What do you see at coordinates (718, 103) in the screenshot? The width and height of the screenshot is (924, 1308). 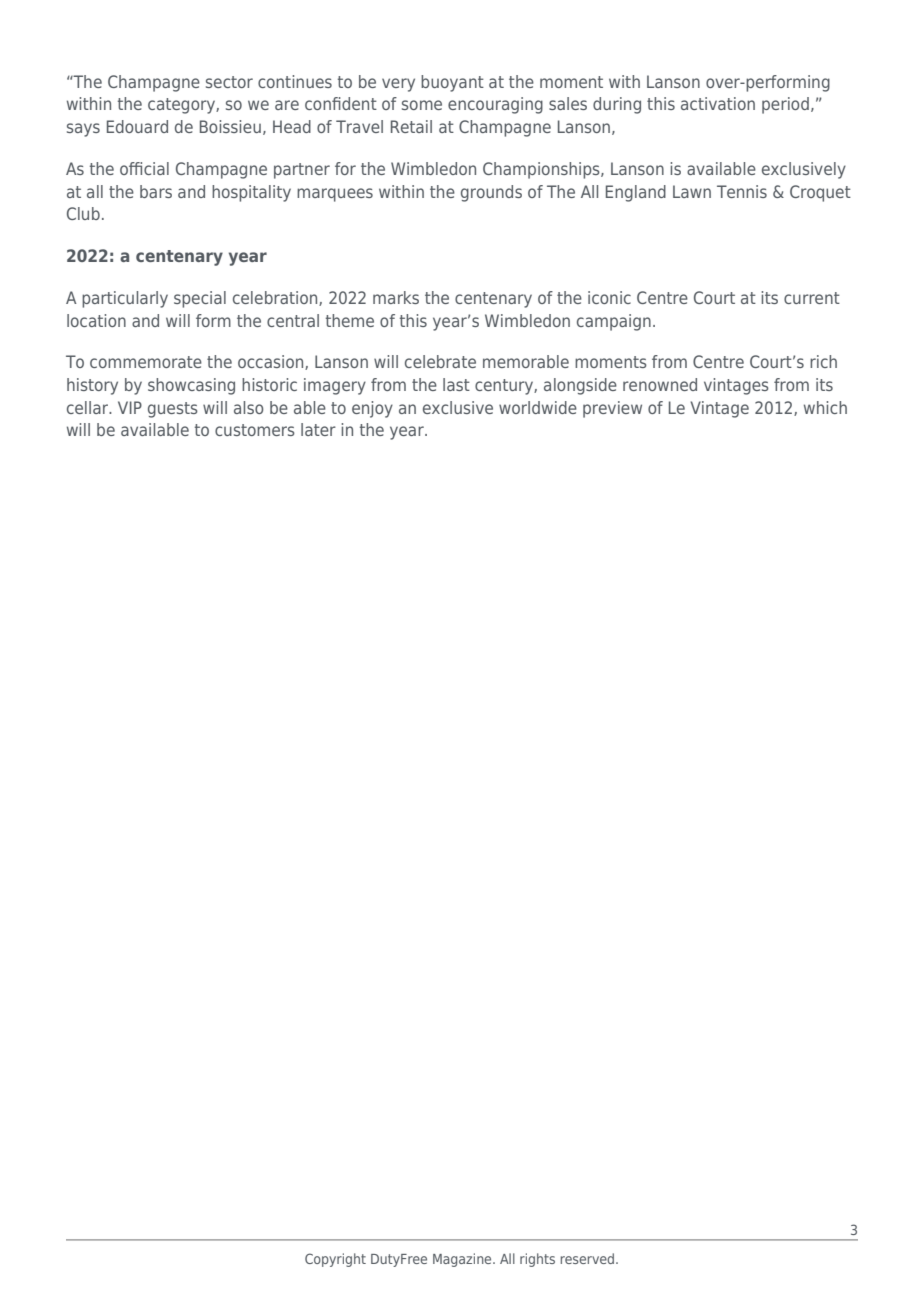 I see `activation` at bounding box center [718, 103].
